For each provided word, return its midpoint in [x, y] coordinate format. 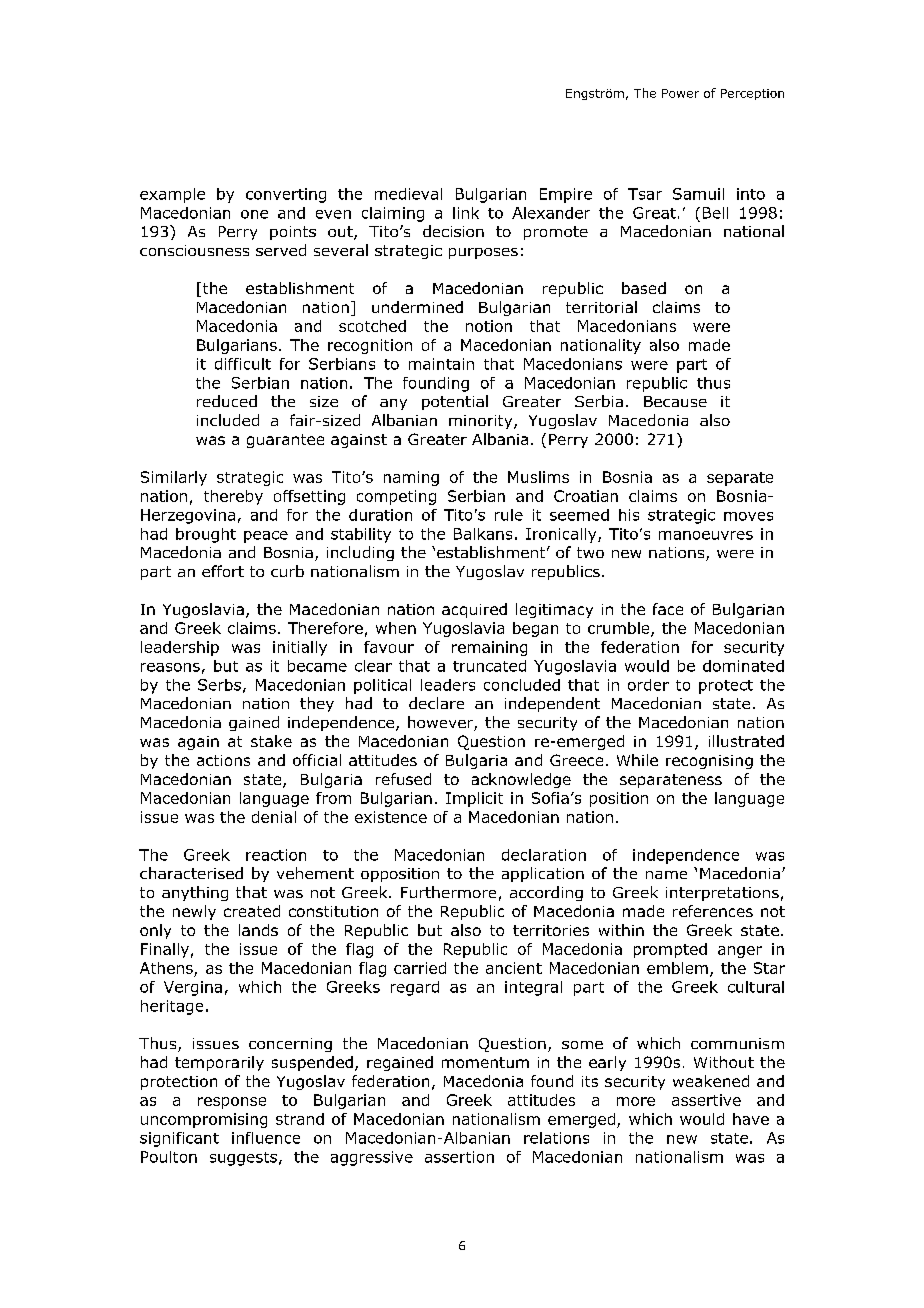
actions [223, 760]
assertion [459, 1157]
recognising [709, 762]
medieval [408, 194]
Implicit [474, 799]
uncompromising [204, 1120]
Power [680, 93]
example [172, 195]
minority [482, 422]
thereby [233, 497]
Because [675, 401]
